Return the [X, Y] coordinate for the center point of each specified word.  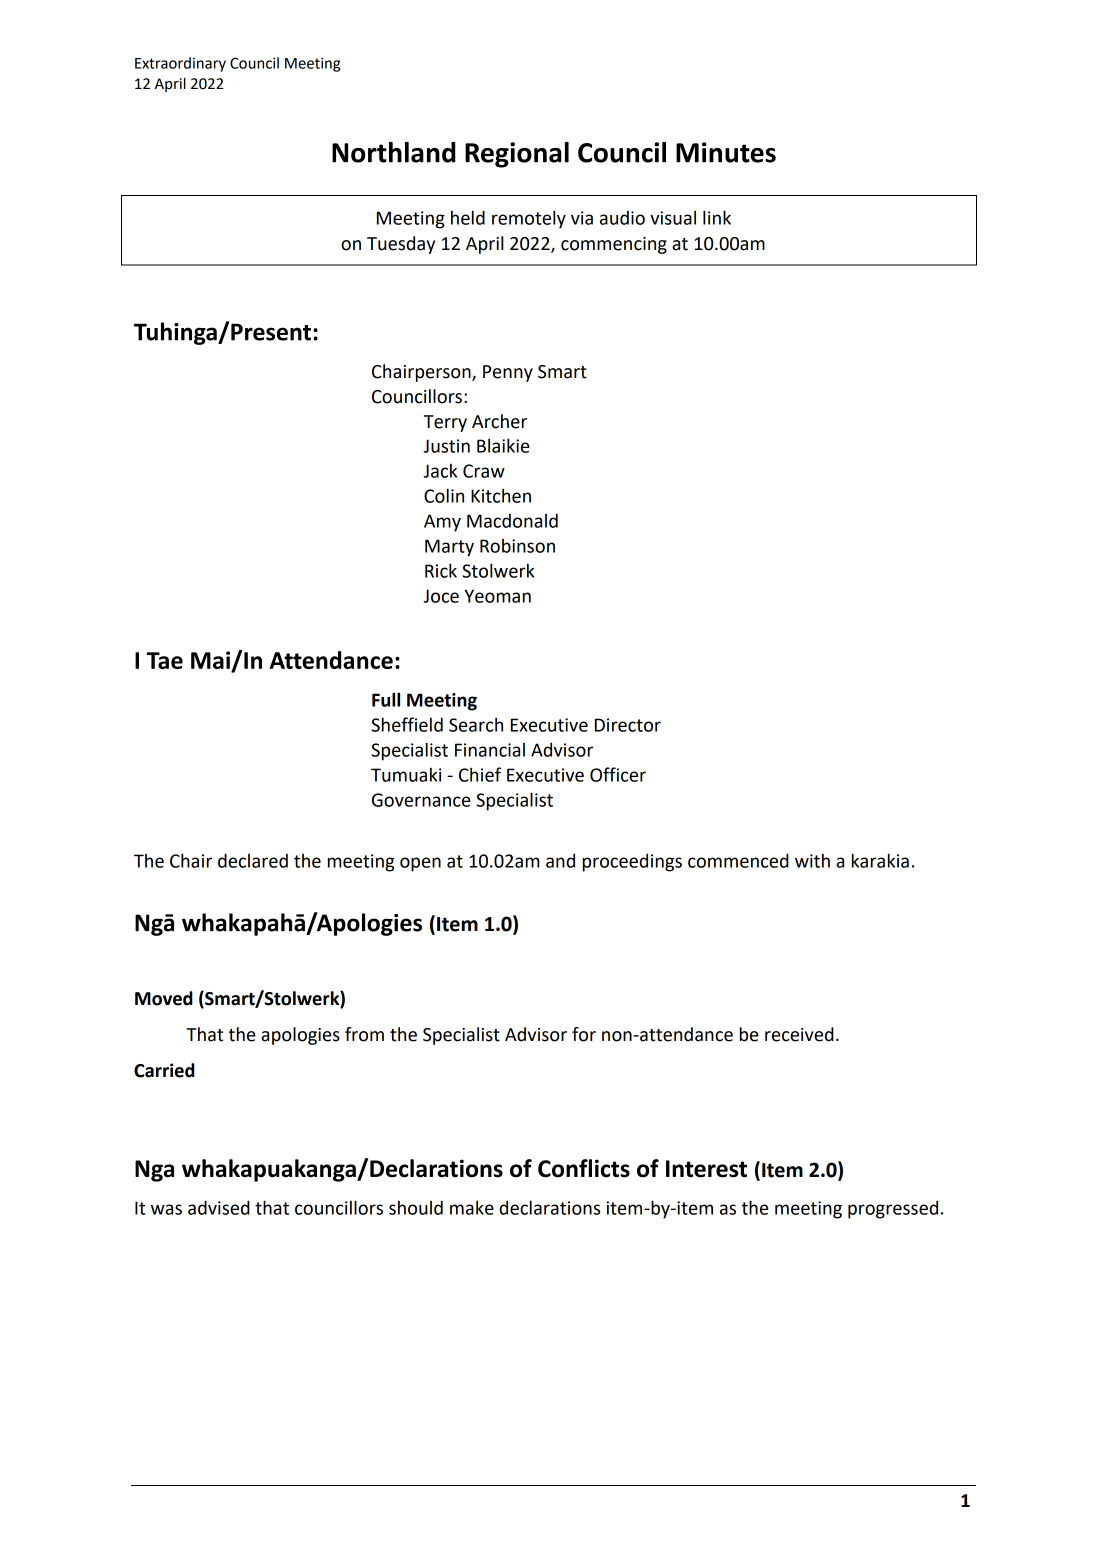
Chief [480, 774]
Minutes [726, 152]
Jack [440, 471]
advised [219, 1207]
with [812, 861]
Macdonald [512, 520]
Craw [484, 471]
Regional [517, 155]
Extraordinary [180, 64]
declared [253, 860]
